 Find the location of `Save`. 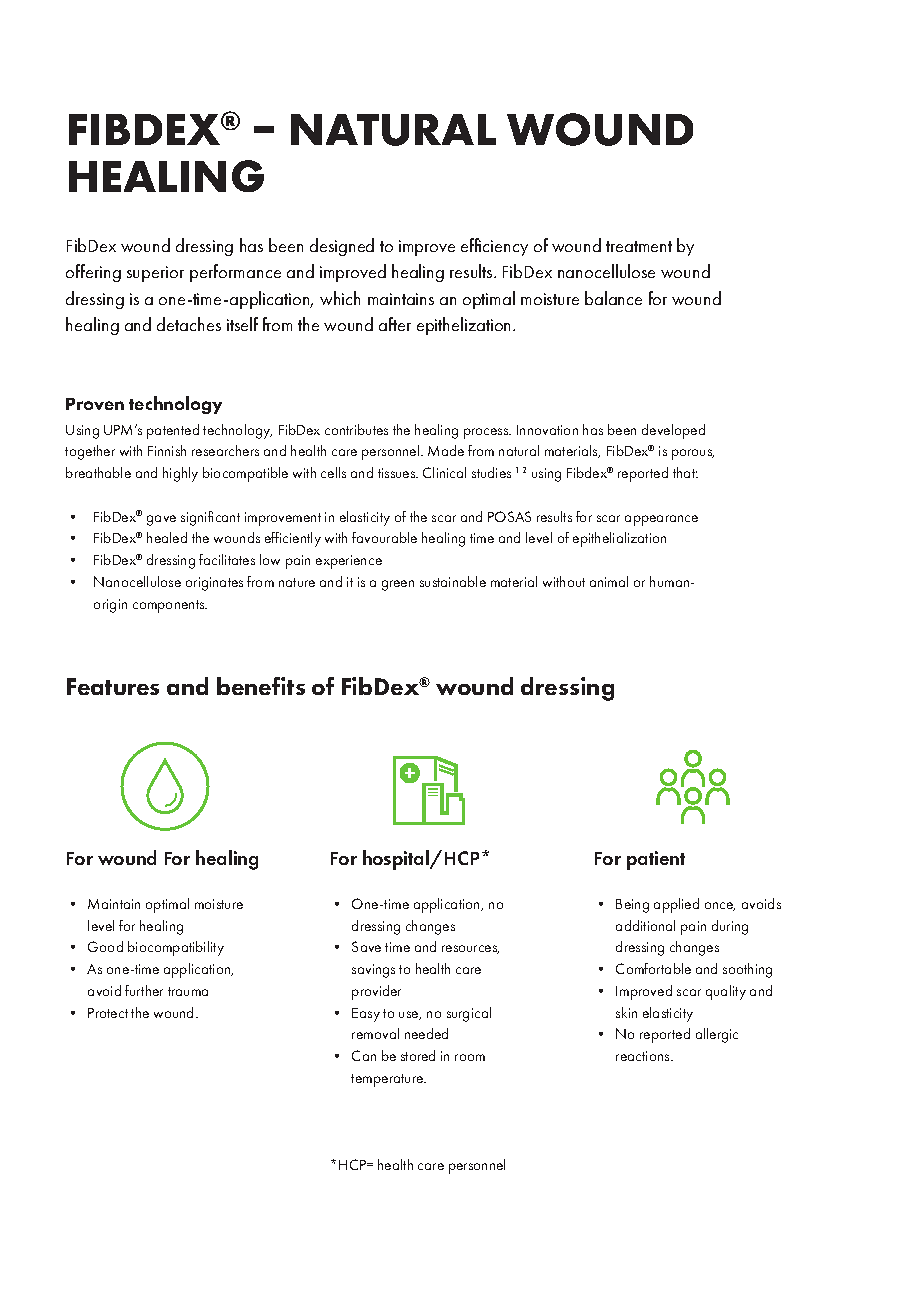

Save is located at coordinates (366, 946).
